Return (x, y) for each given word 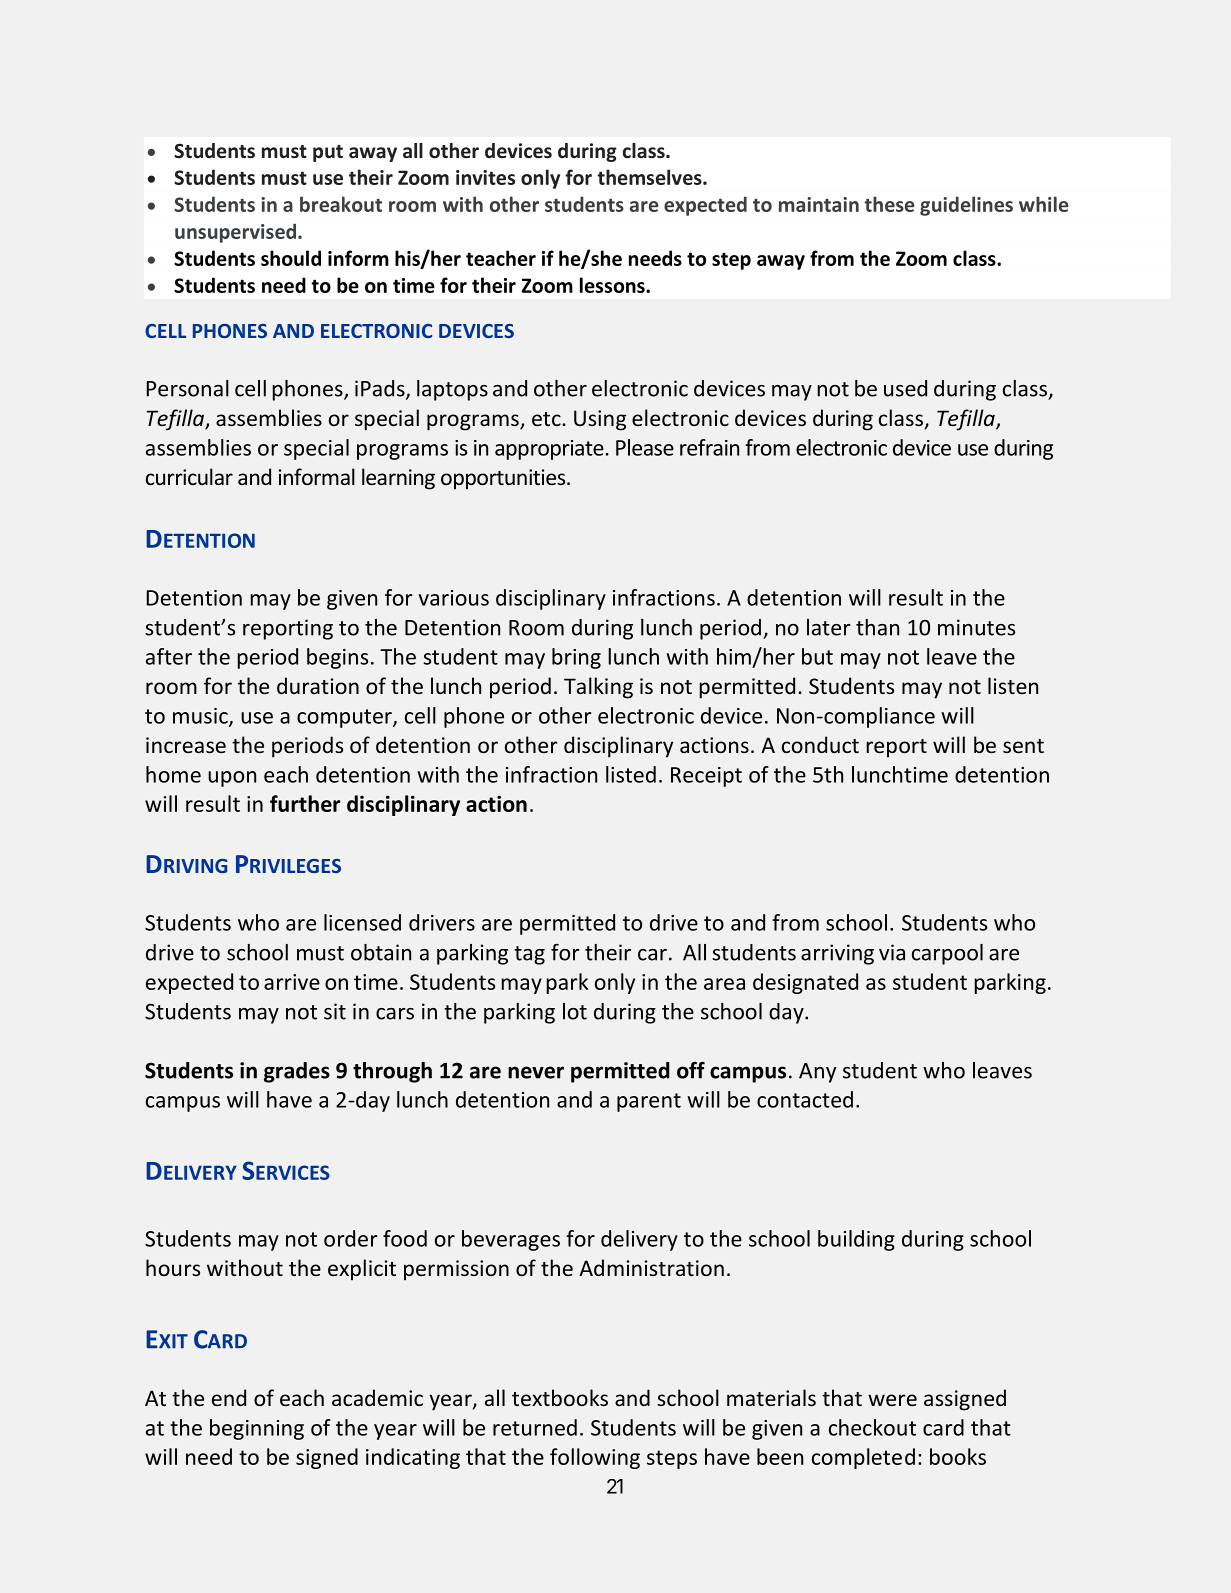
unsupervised (237, 233)
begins (337, 658)
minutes (976, 627)
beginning (257, 1429)
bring (576, 658)
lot (575, 1011)
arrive (292, 982)
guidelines (966, 206)
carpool (947, 954)
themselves (650, 177)
